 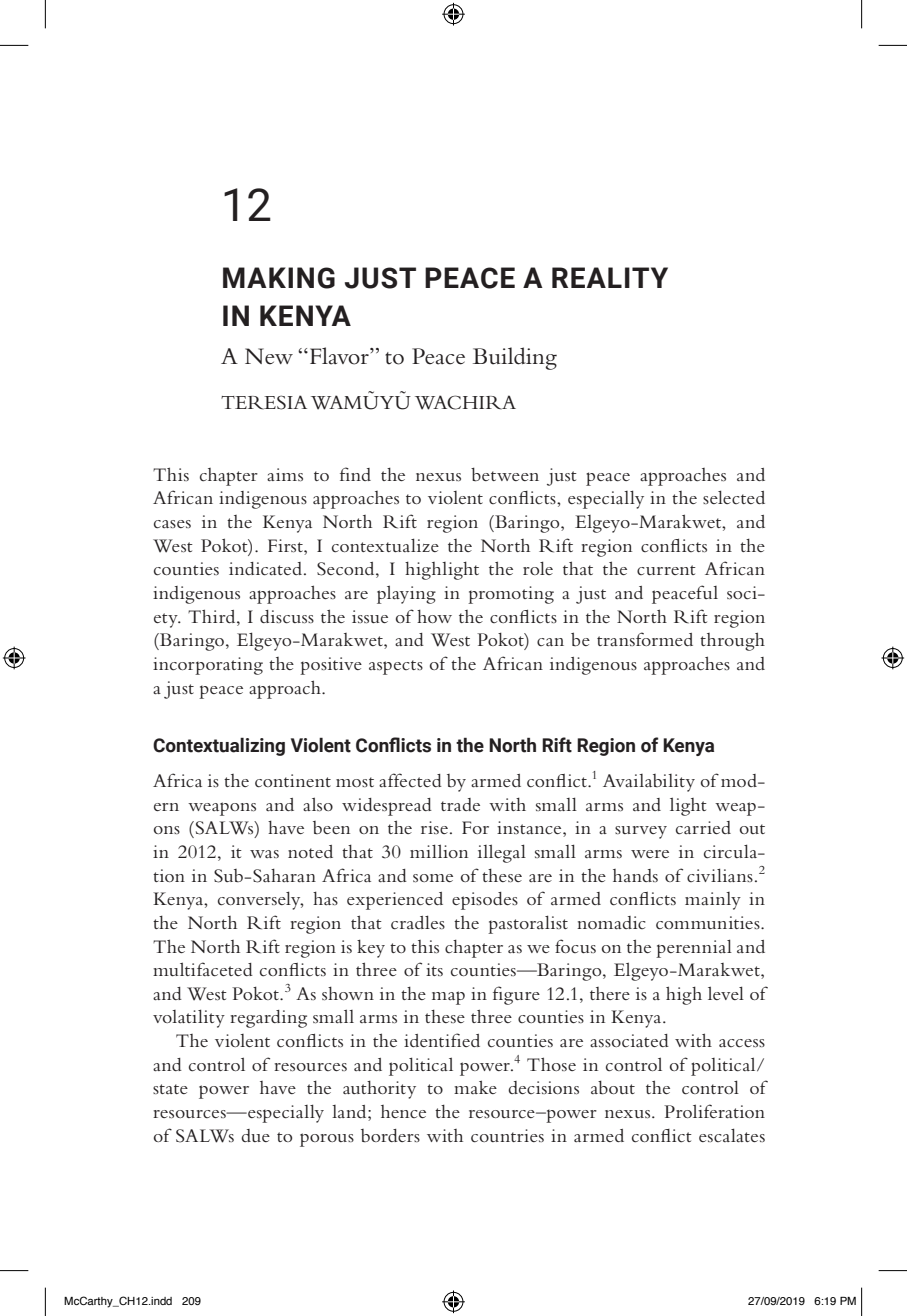 I want to click on transformed, so click(x=645, y=639).
